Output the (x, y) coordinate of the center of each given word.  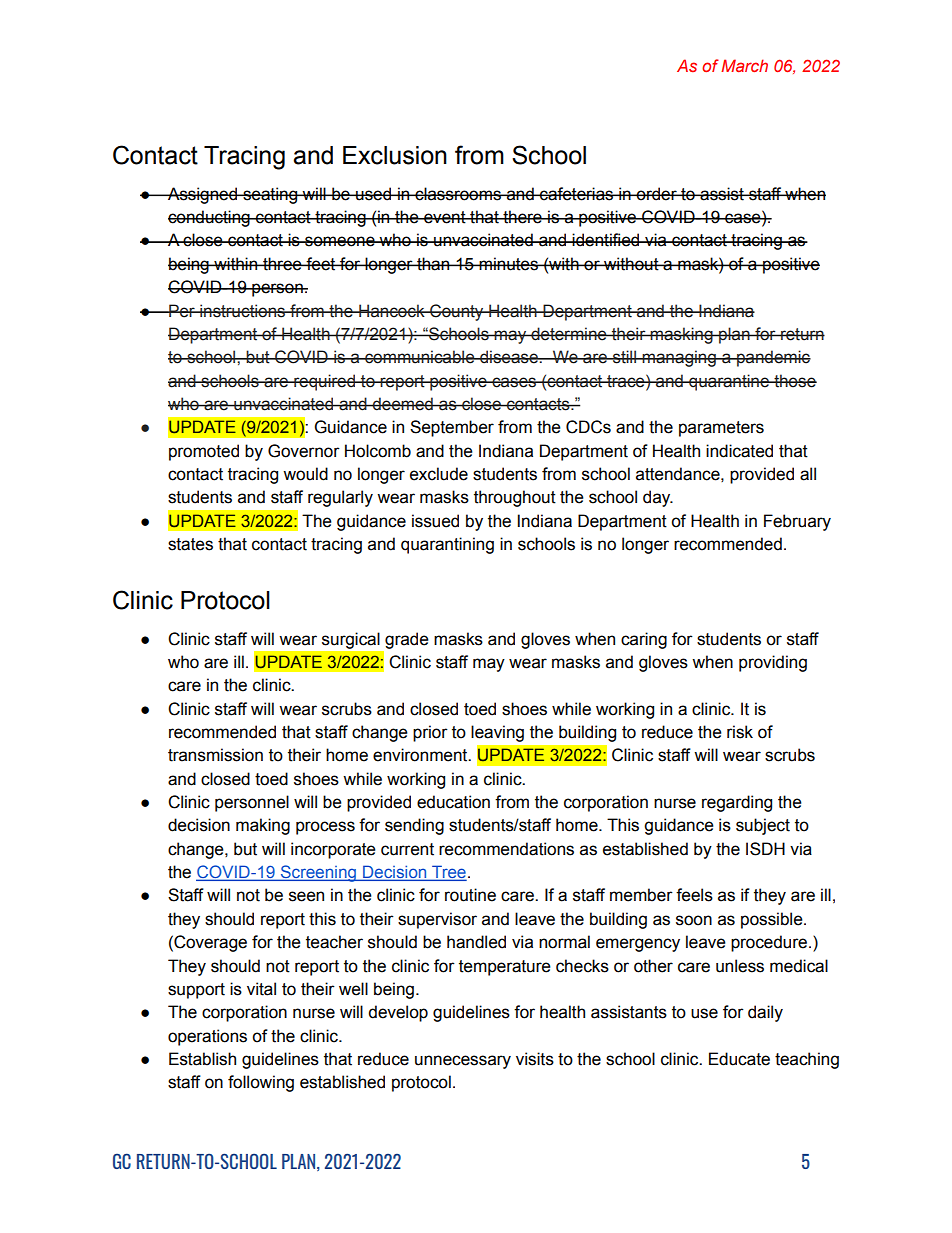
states (190, 544)
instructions (243, 311)
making (263, 826)
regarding (737, 803)
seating (270, 195)
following (261, 1083)
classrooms (458, 194)
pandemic (773, 358)
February (797, 522)
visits (535, 1059)
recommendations (506, 849)
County (457, 312)
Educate (739, 1059)
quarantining (447, 545)
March (744, 65)
